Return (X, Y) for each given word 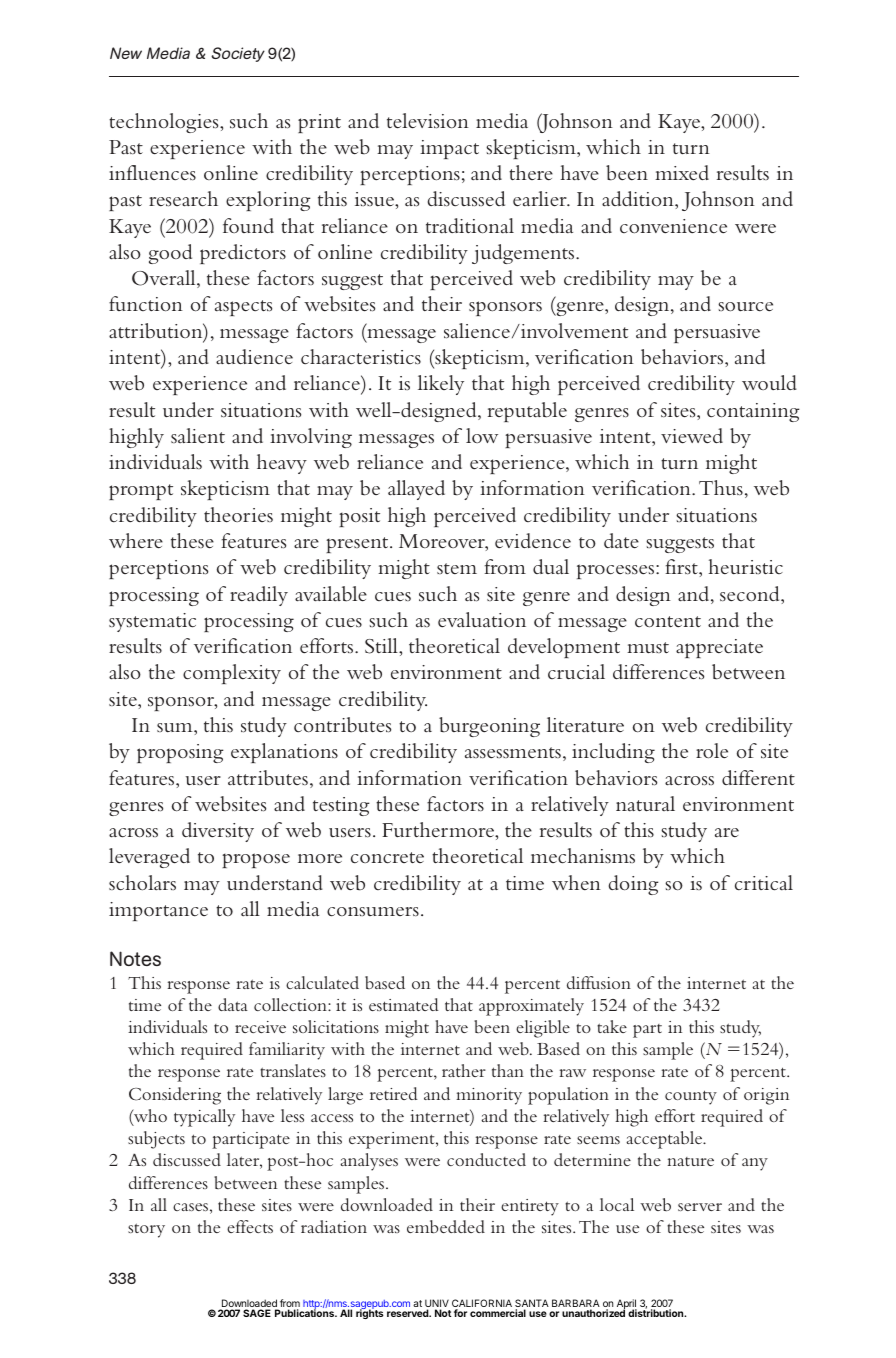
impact (449, 149)
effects (250, 1226)
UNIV (437, 1304)
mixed (682, 172)
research (183, 199)
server (700, 1207)
